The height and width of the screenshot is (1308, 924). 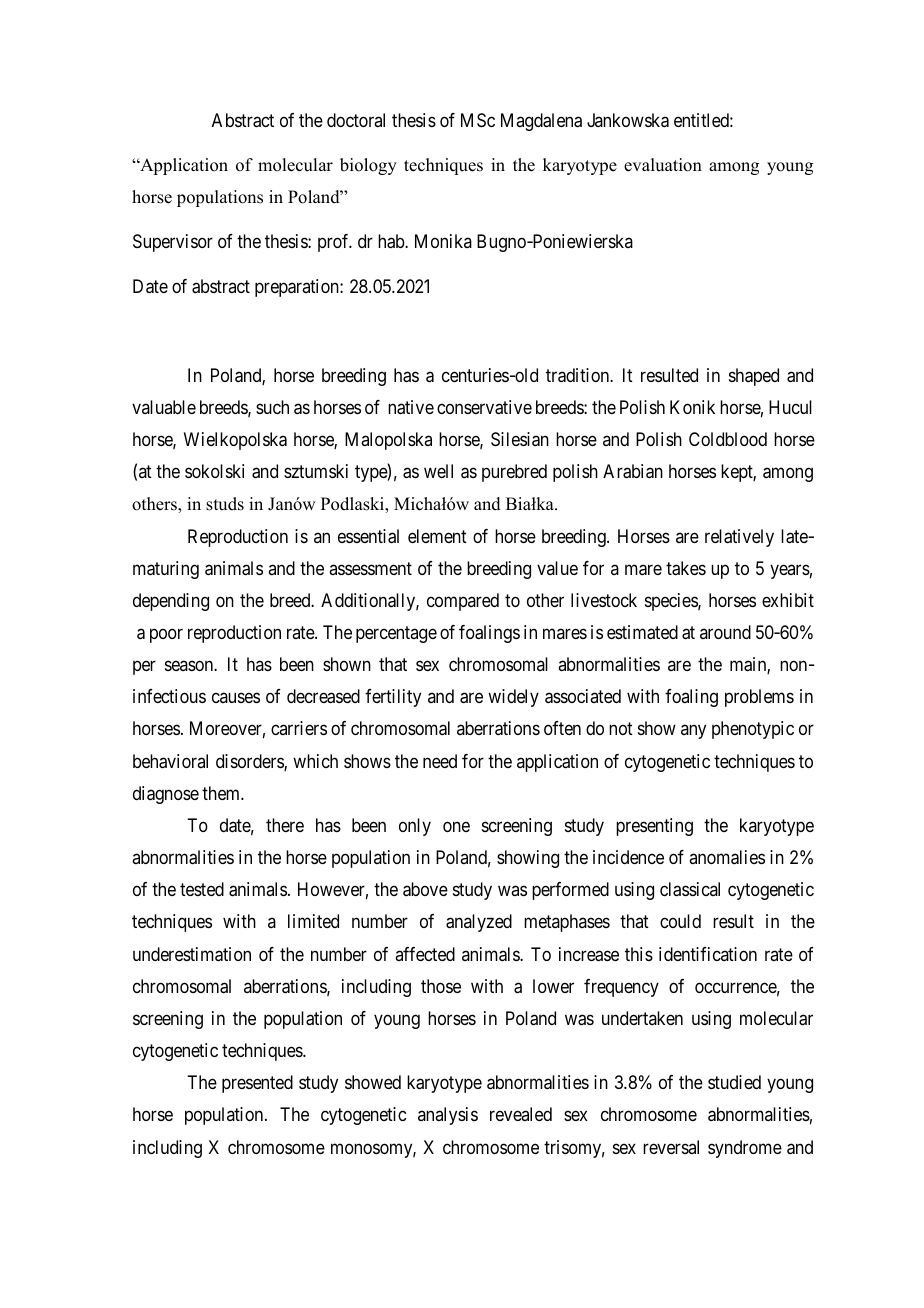 I want to click on Magdalena, so click(x=541, y=122).
